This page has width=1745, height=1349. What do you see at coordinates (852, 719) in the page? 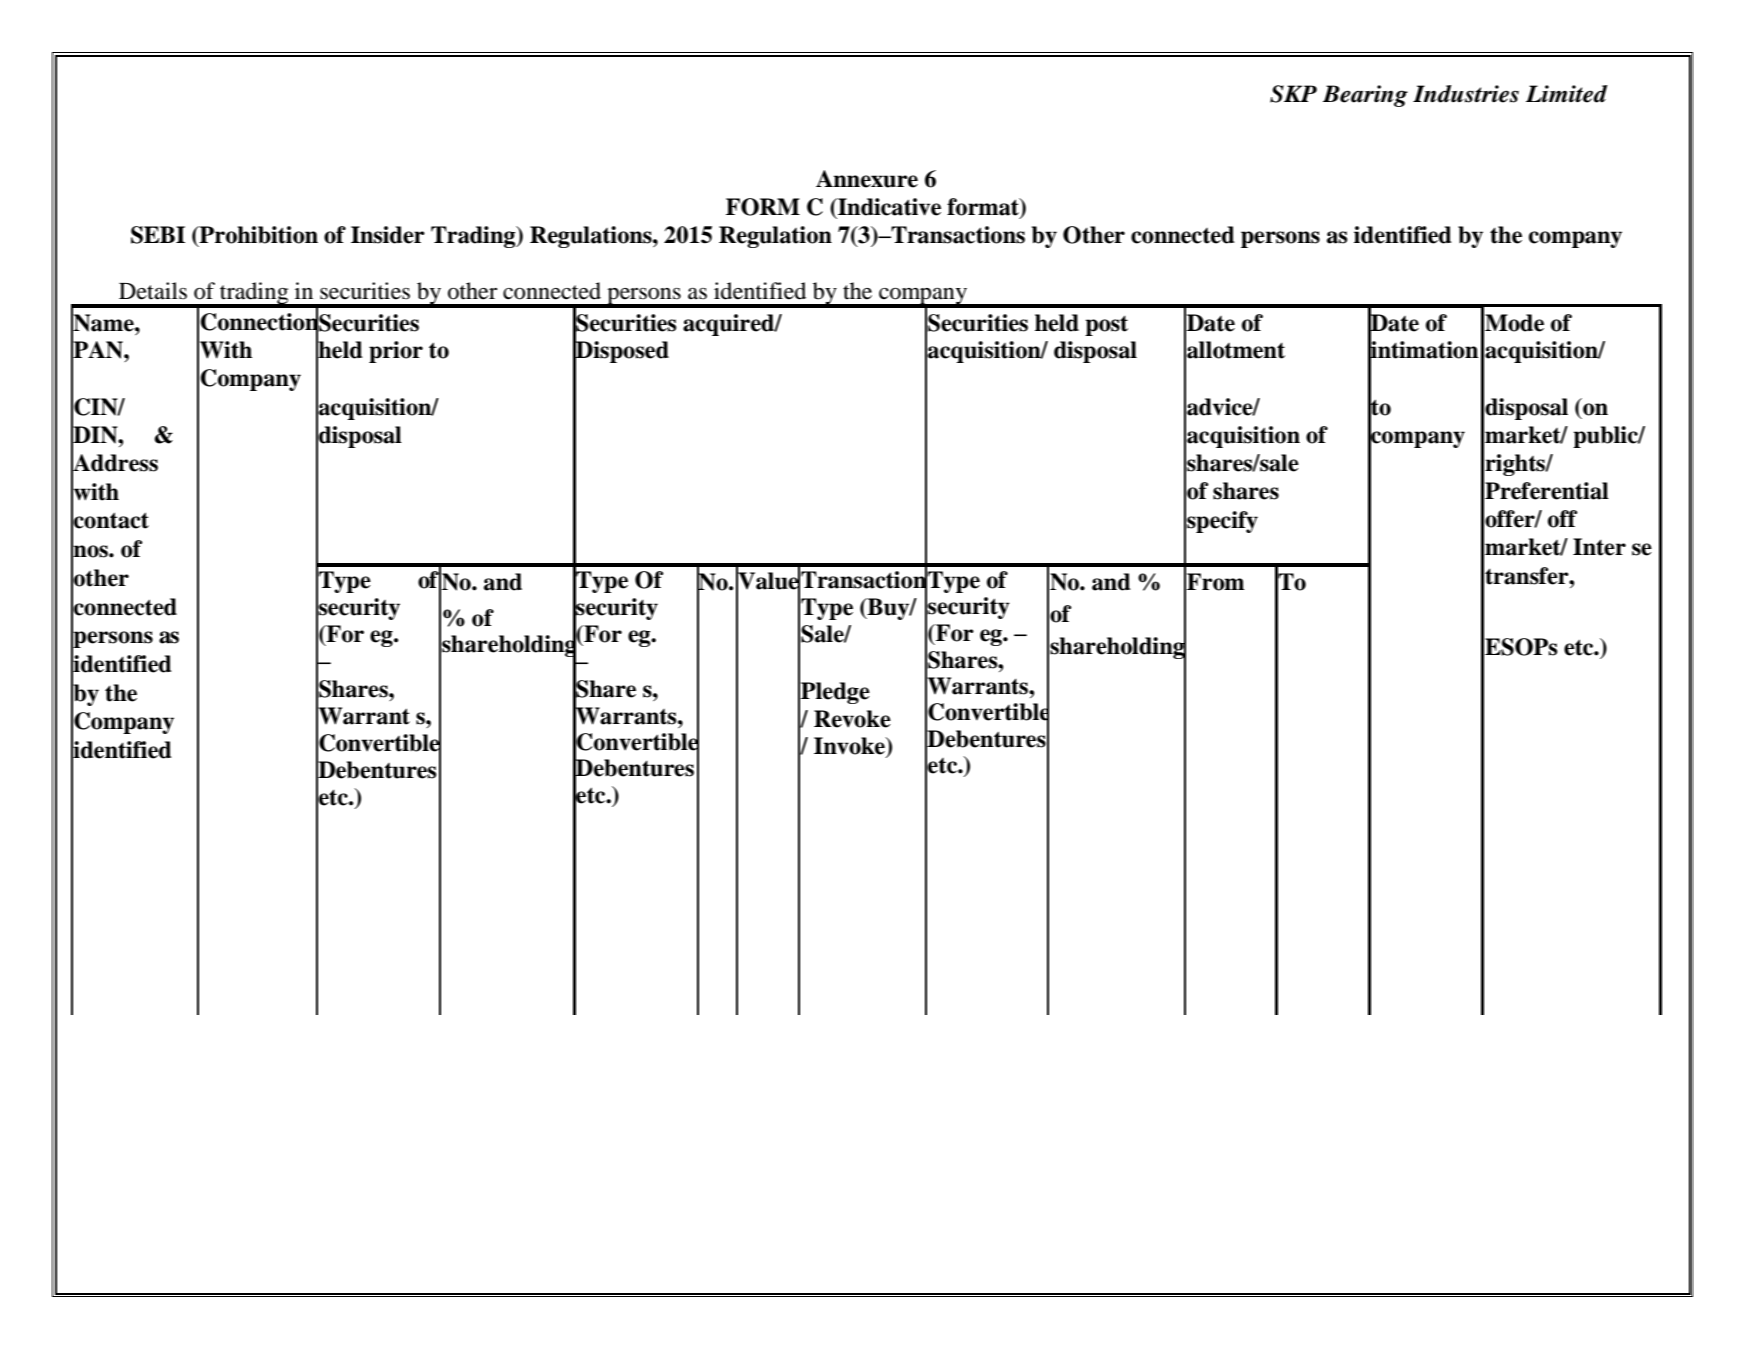
I see `Revoke` at bounding box center [852, 719].
